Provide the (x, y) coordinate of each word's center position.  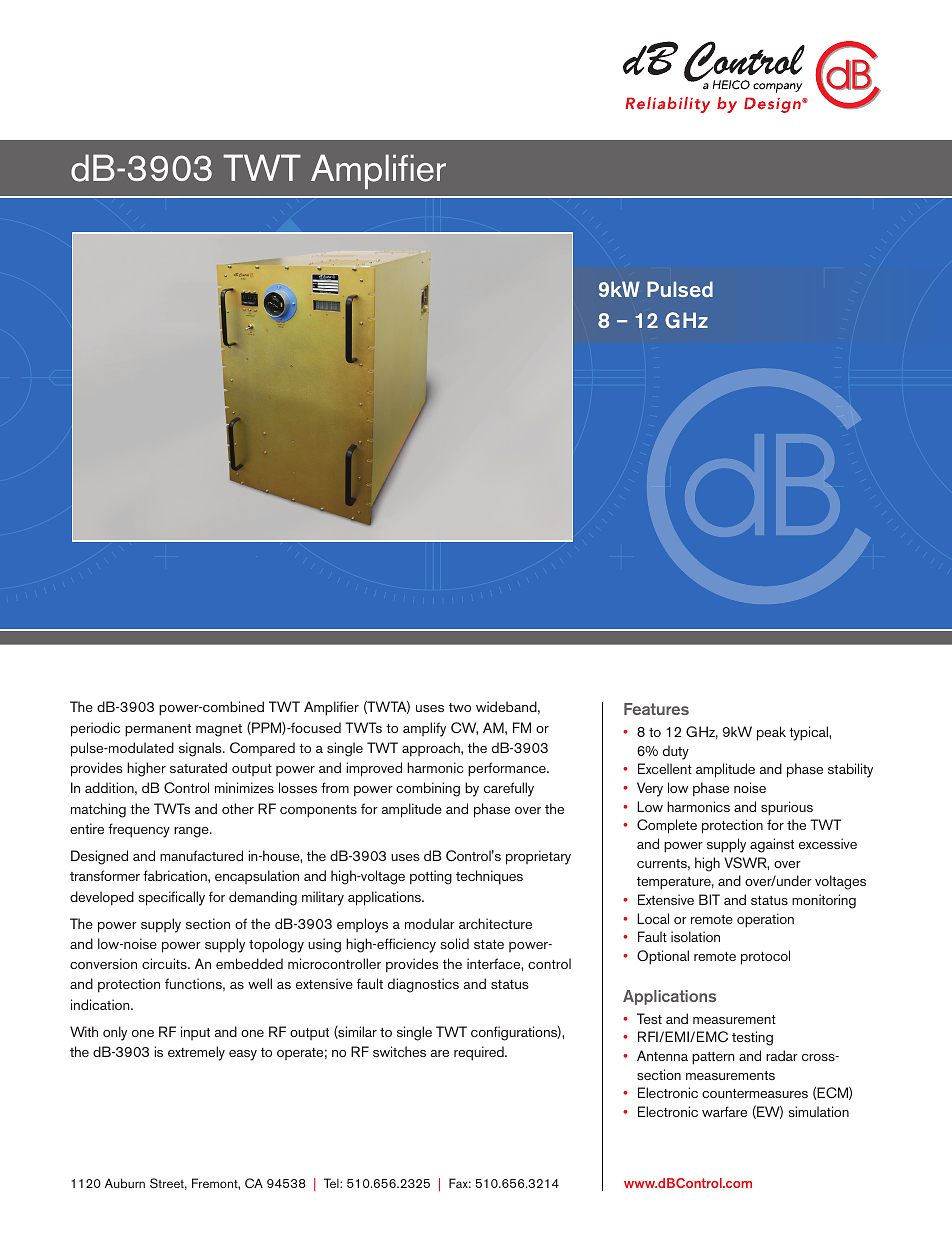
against (772, 845)
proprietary (538, 857)
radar (782, 1055)
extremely (196, 1053)
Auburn (125, 1183)
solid (454, 943)
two (460, 707)
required (480, 1053)
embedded (249, 963)
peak (771, 733)
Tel (332, 1183)
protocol (765, 957)
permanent (158, 730)
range (192, 832)
